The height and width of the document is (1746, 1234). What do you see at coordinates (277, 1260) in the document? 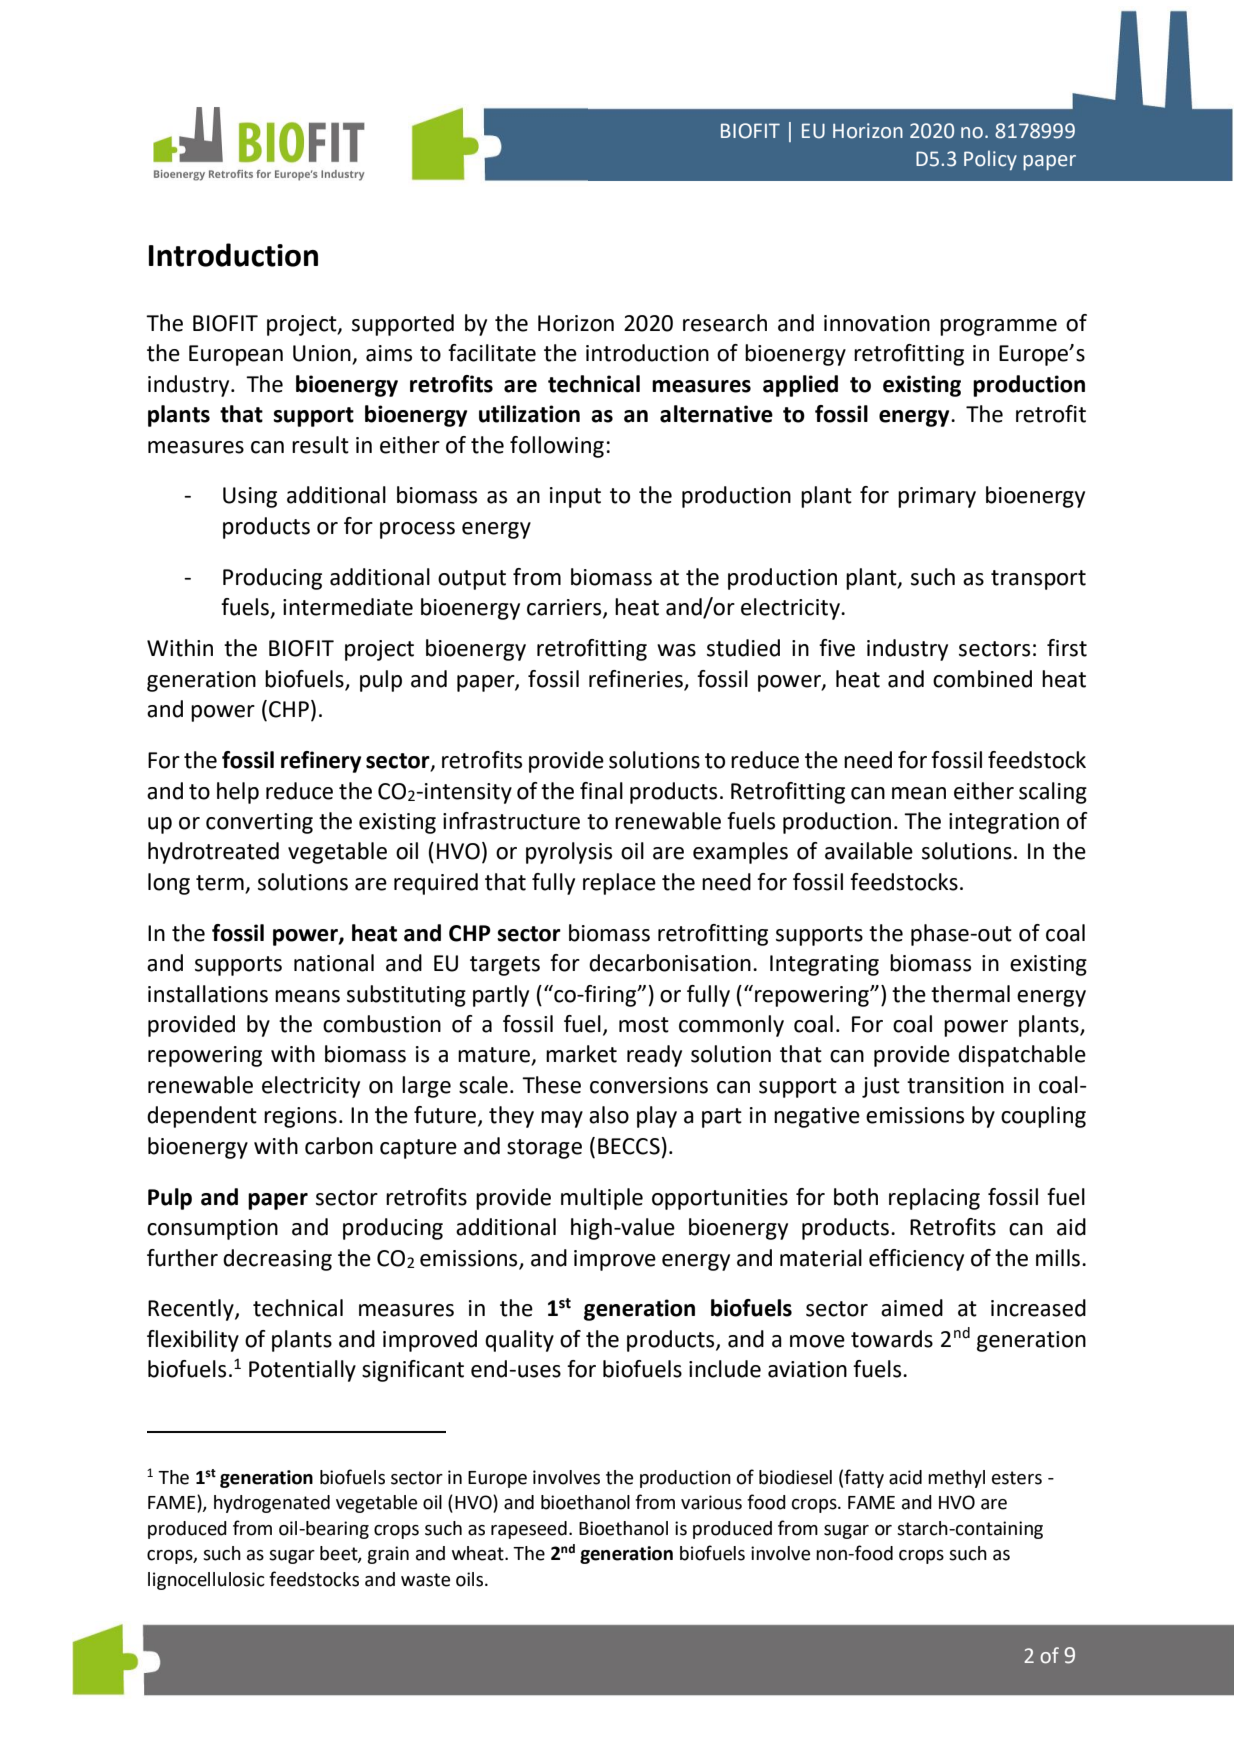
I see `decreasing` at bounding box center [277, 1260].
